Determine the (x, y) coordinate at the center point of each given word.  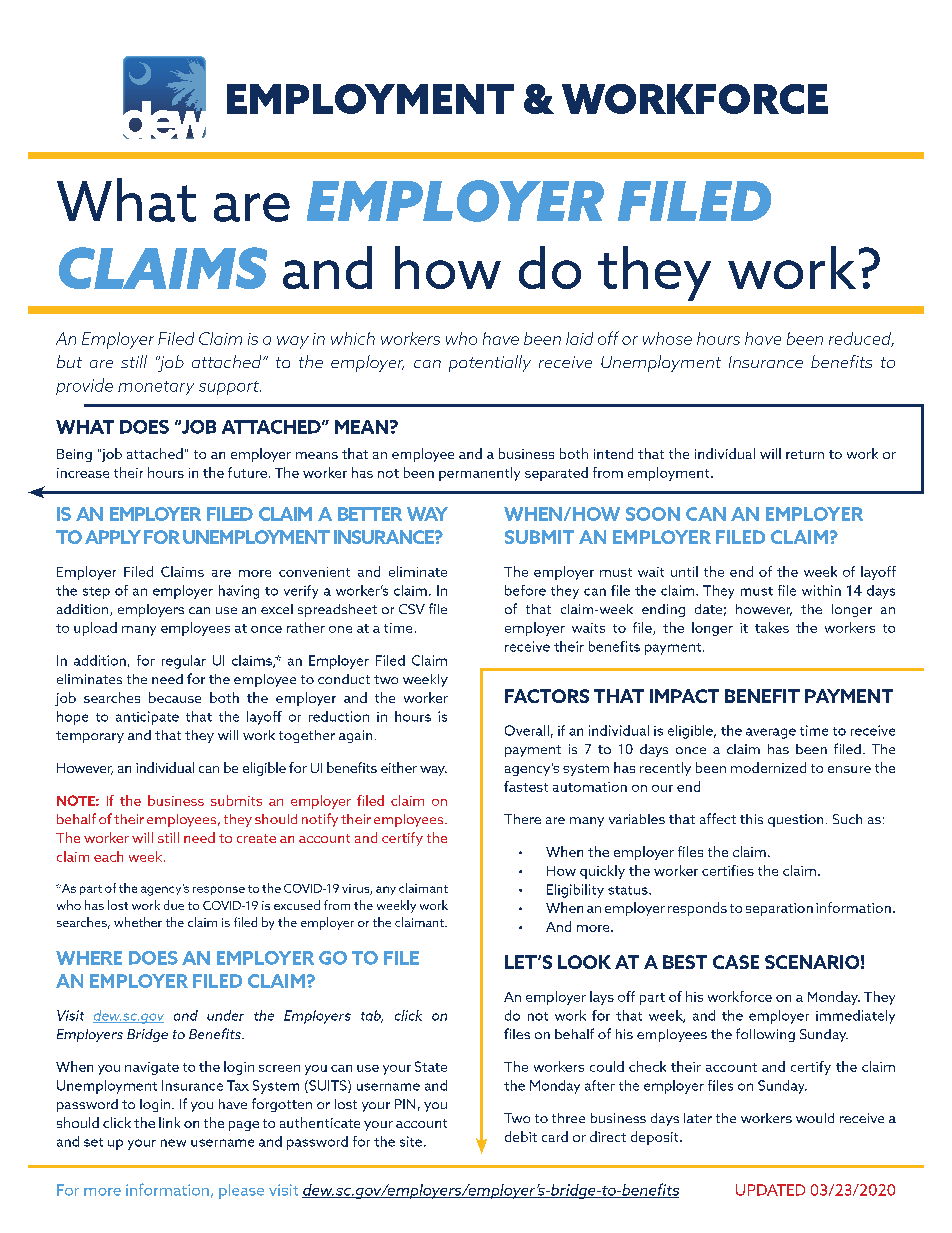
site (411, 1141)
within (821, 590)
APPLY (113, 537)
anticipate (147, 718)
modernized (768, 767)
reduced (861, 339)
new (173, 1143)
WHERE (89, 958)
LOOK (584, 962)
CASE (736, 962)
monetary (156, 388)
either (399, 767)
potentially (490, 363)
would (815, 1118)
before (525, 590)
